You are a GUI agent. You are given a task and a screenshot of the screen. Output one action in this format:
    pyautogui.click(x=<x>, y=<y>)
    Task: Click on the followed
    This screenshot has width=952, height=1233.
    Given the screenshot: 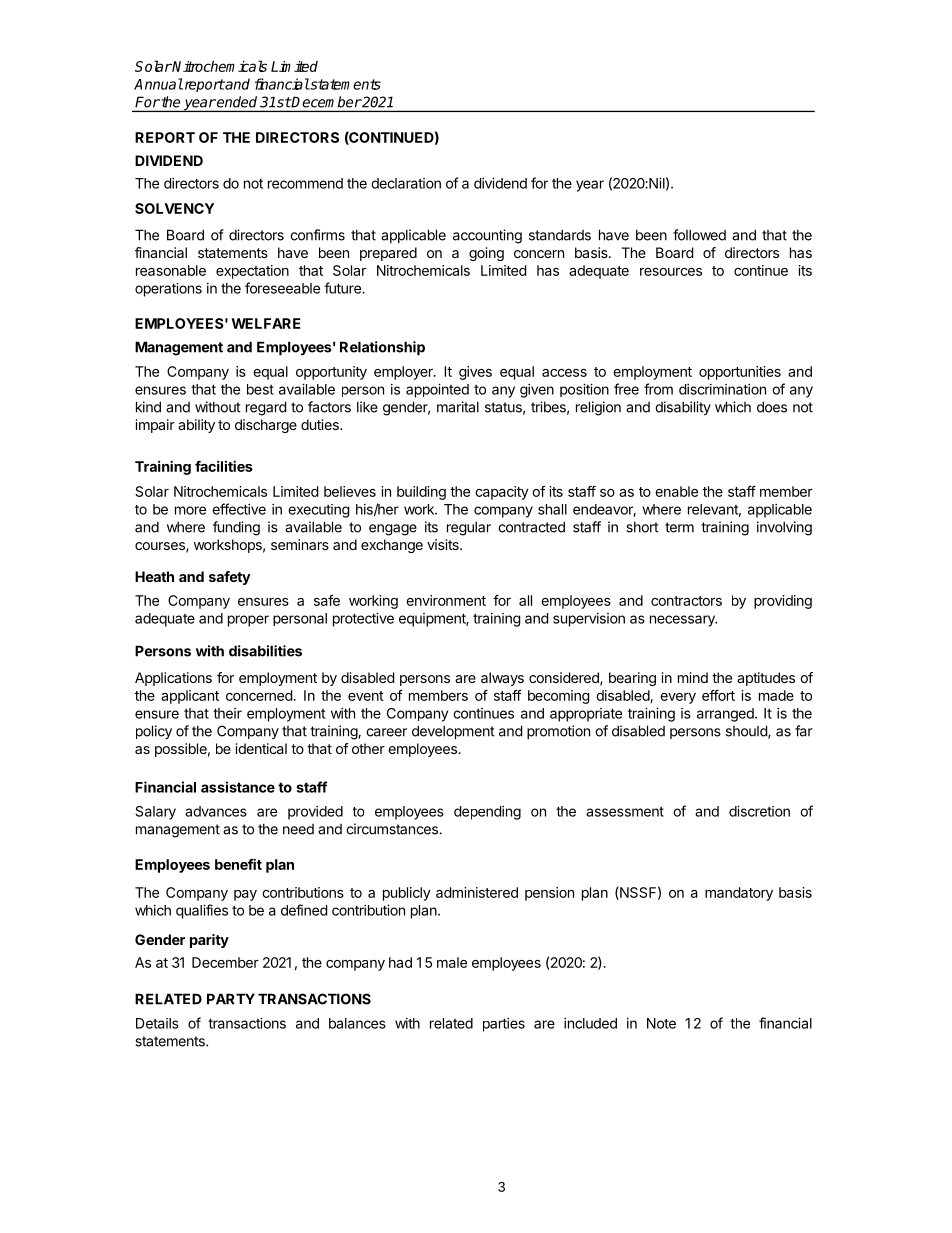 What is the action you would take?
    pyautogui.click(x=699, y=235)
